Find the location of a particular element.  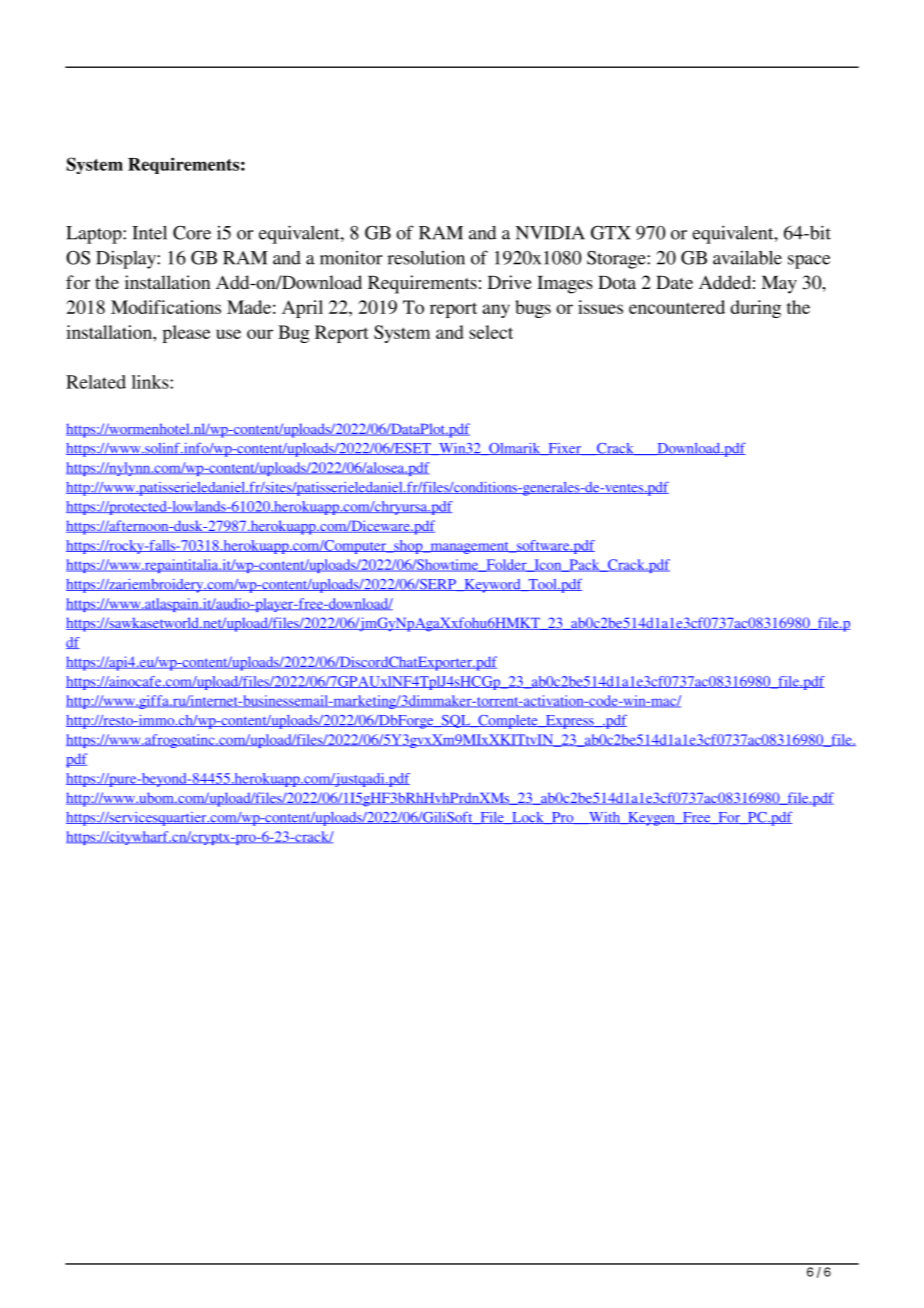

links is located at coordinates (151, 382).
